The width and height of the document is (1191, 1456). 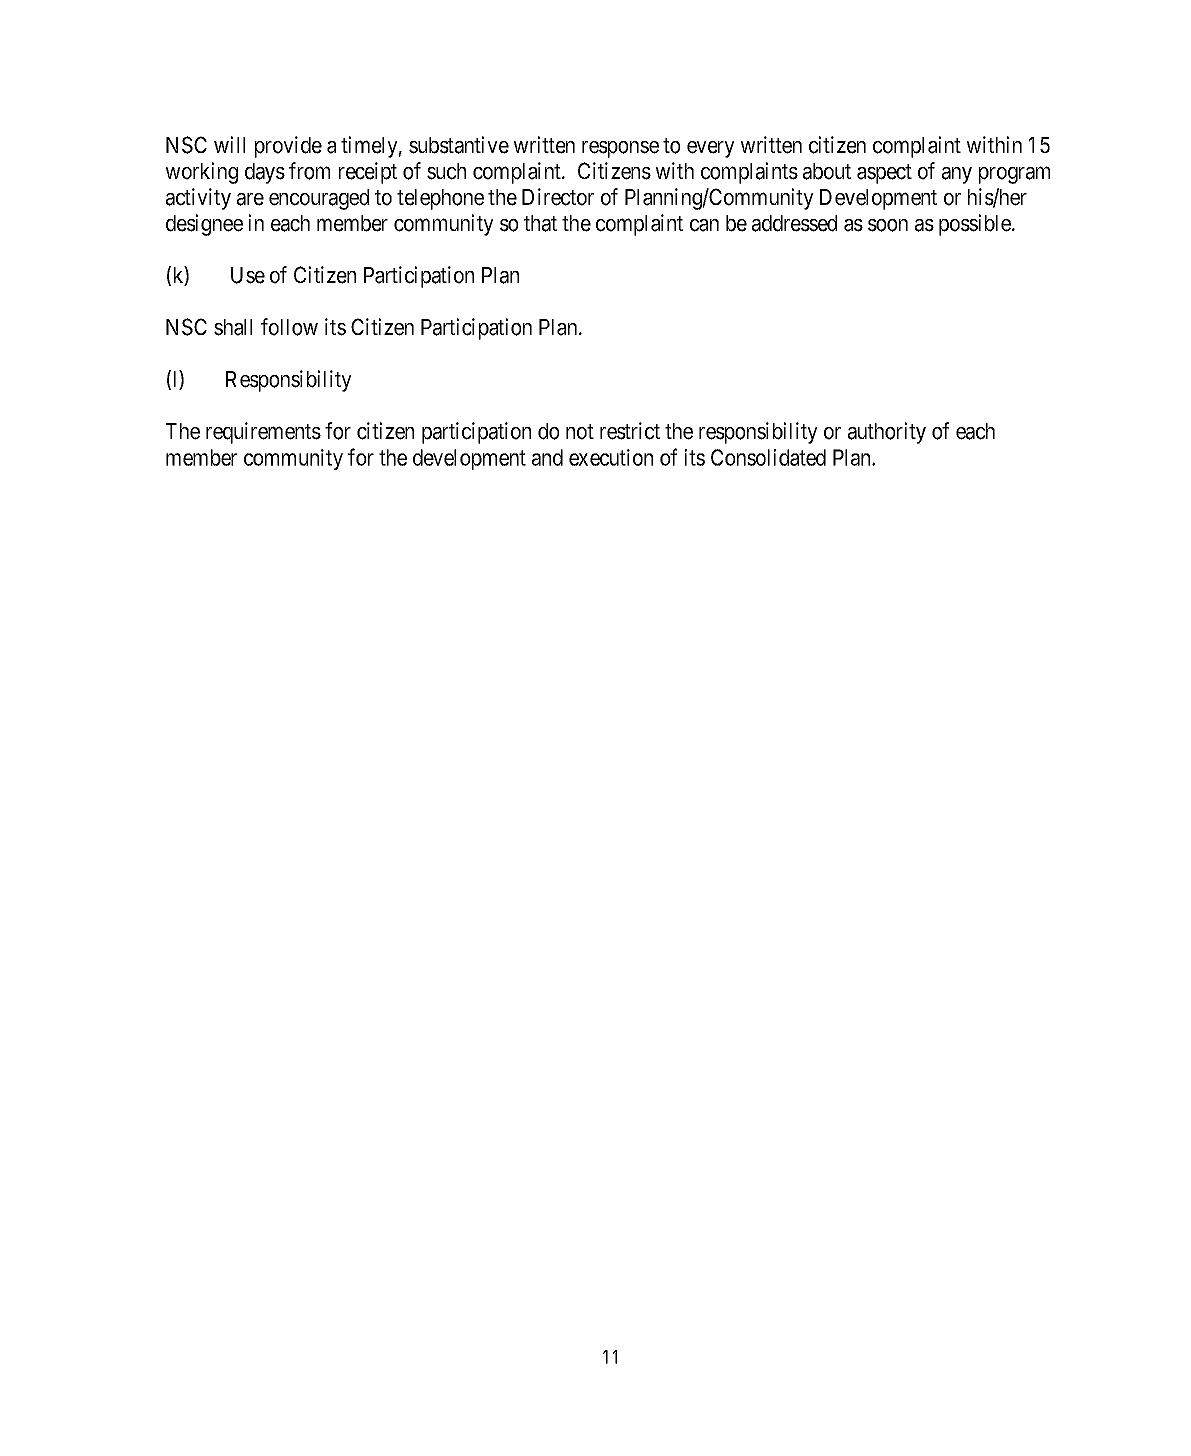 What do you see at coordinates (263, 433) in the document?
I see `requirements` at bounding box center [263, 433].
